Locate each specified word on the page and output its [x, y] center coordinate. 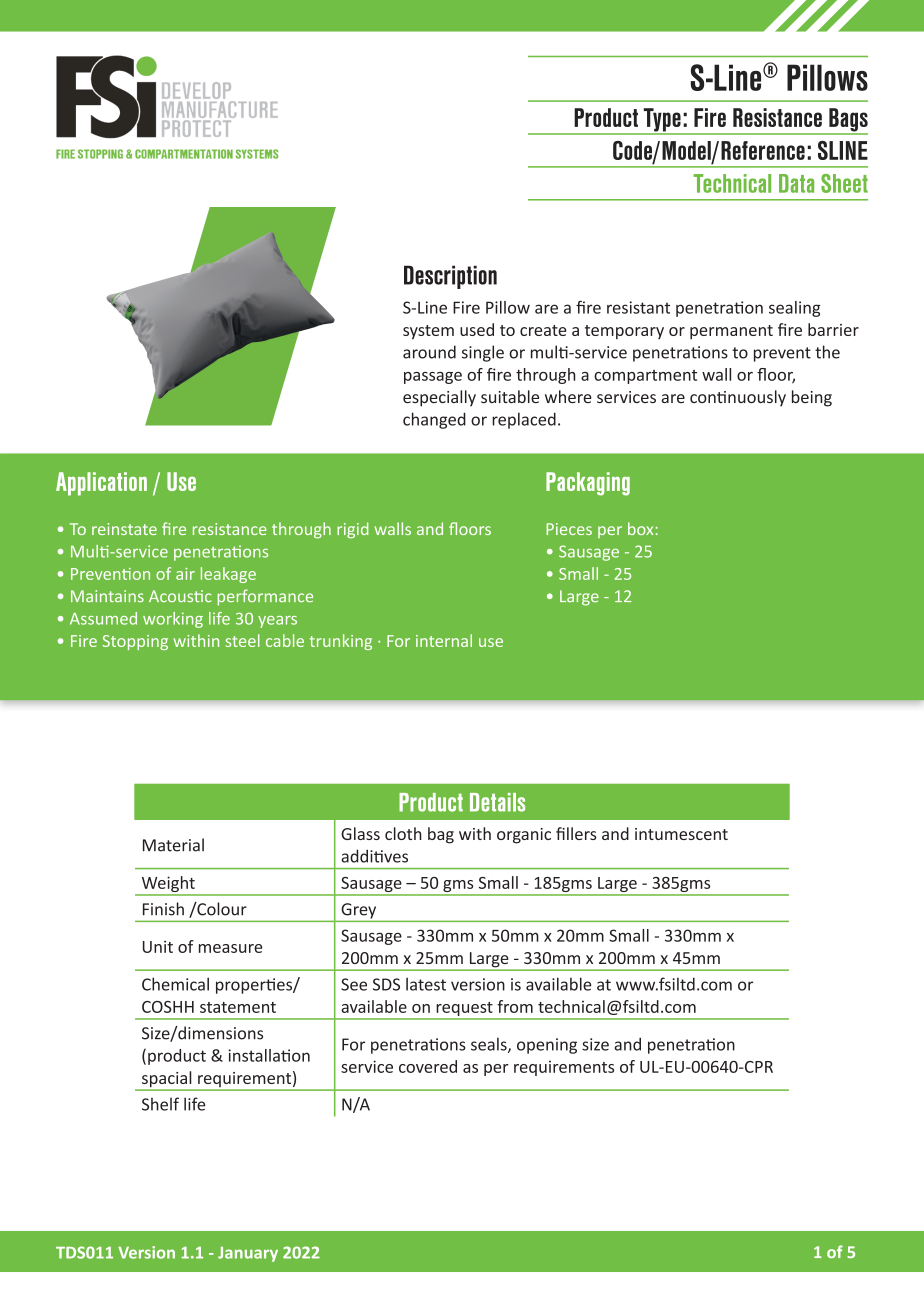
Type [662, 121]
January [248, 1254]
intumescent [681, 834]
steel [242, 640]
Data [796, 183]
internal [444, 640]
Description [450, 277]
